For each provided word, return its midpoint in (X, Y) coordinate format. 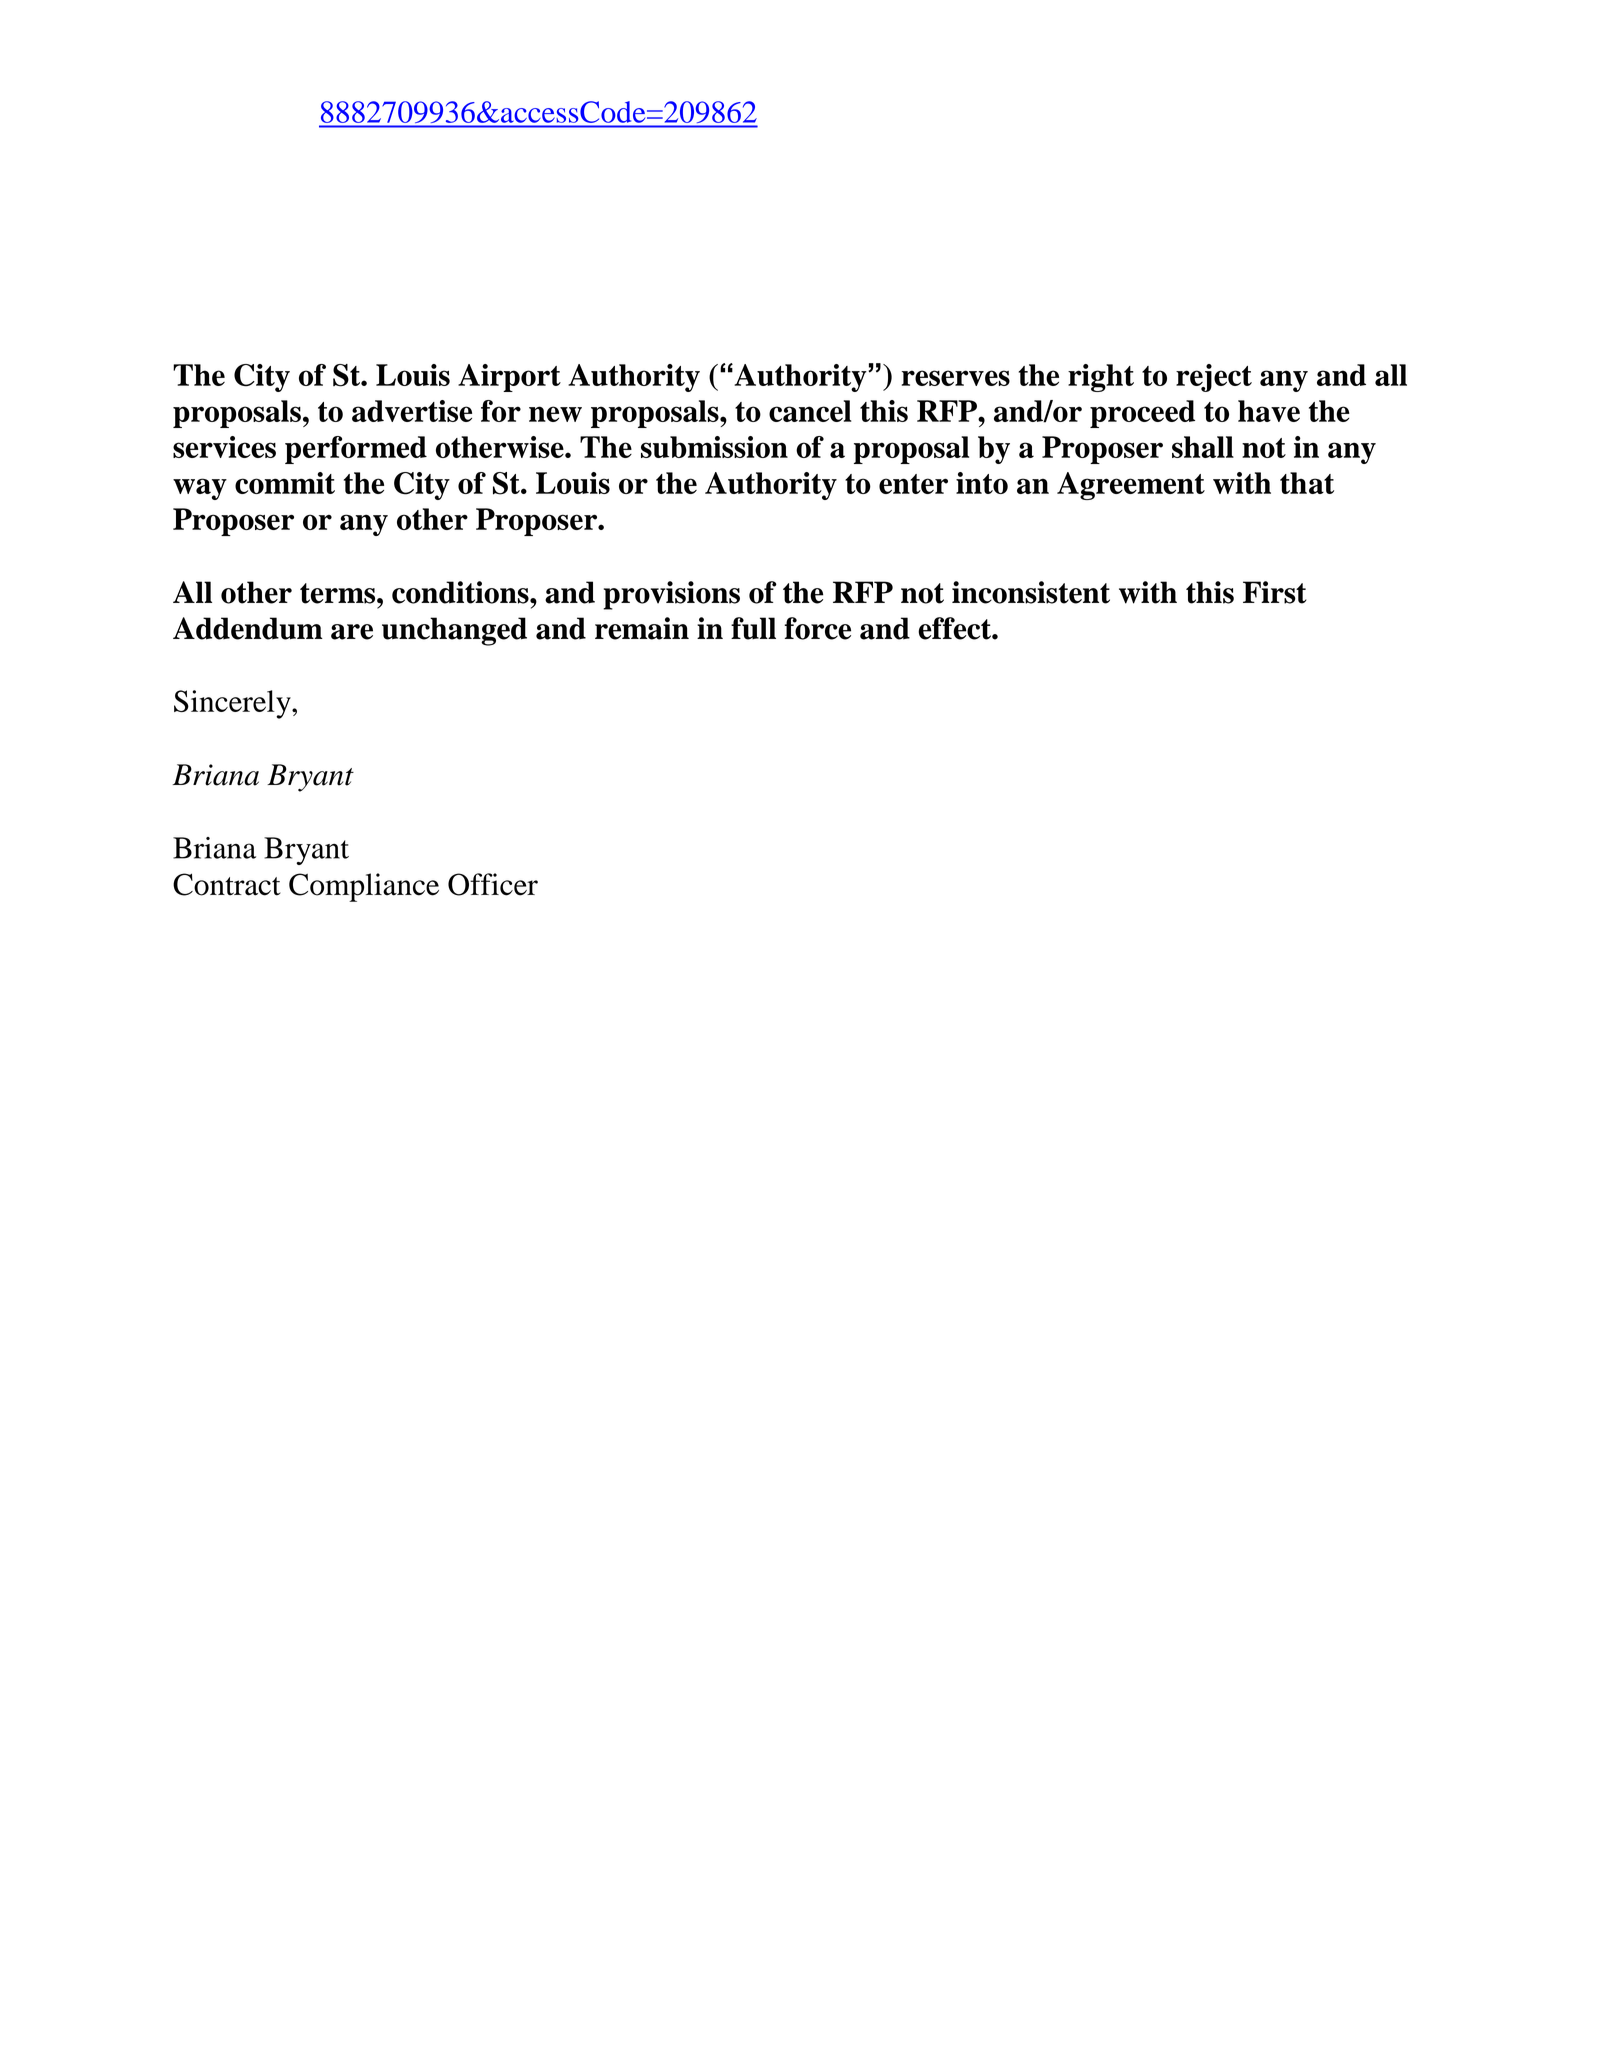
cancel (810, 411)
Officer (493, 884)
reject (1214, 378)
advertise (412, 411)
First (1275, 592)
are (352, 632)
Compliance (364, 887)
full (753, 628)
